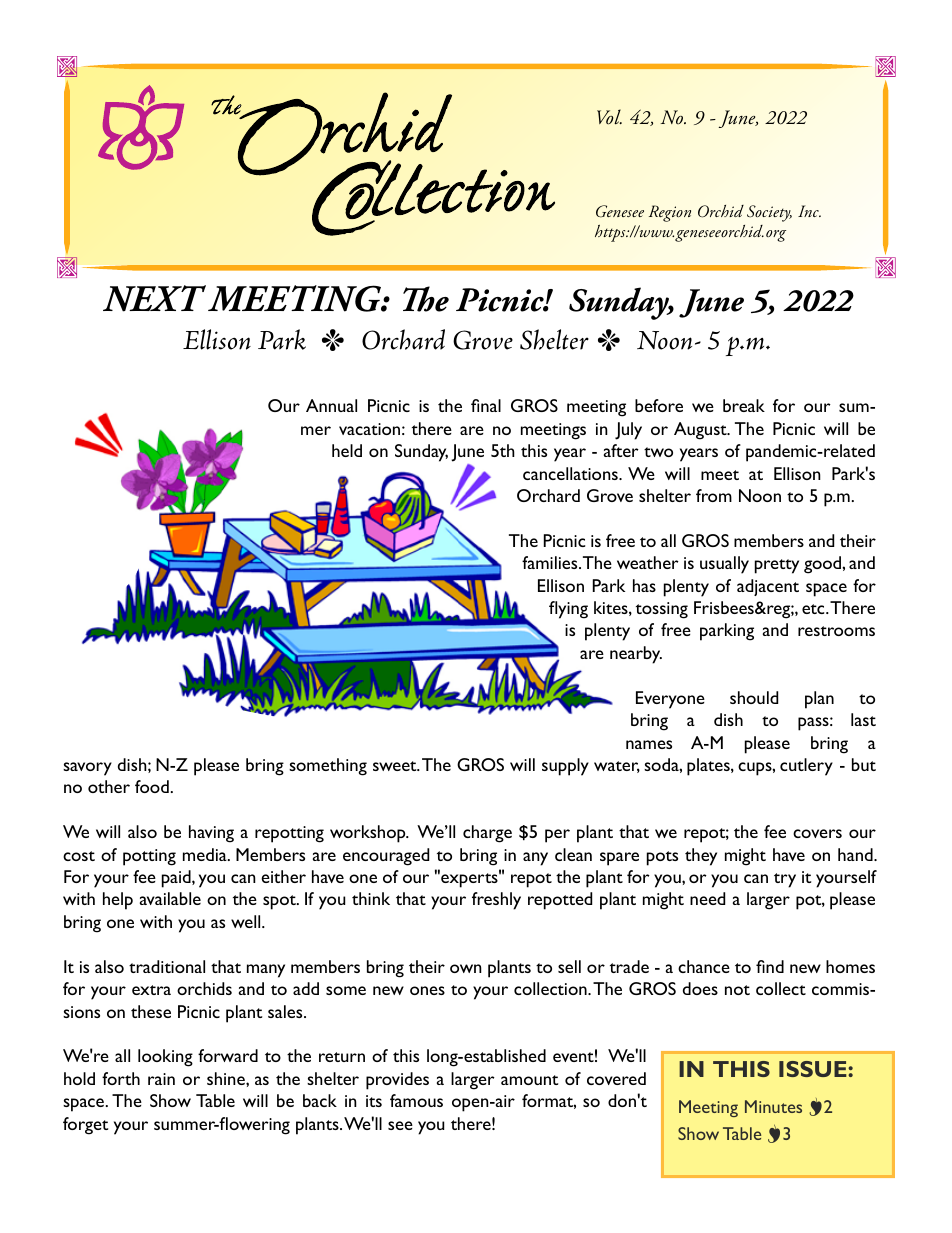  What do you see at coordinates (609, 117) in the screenshot?
I see `Vol` at bounding box center [609, 117].
